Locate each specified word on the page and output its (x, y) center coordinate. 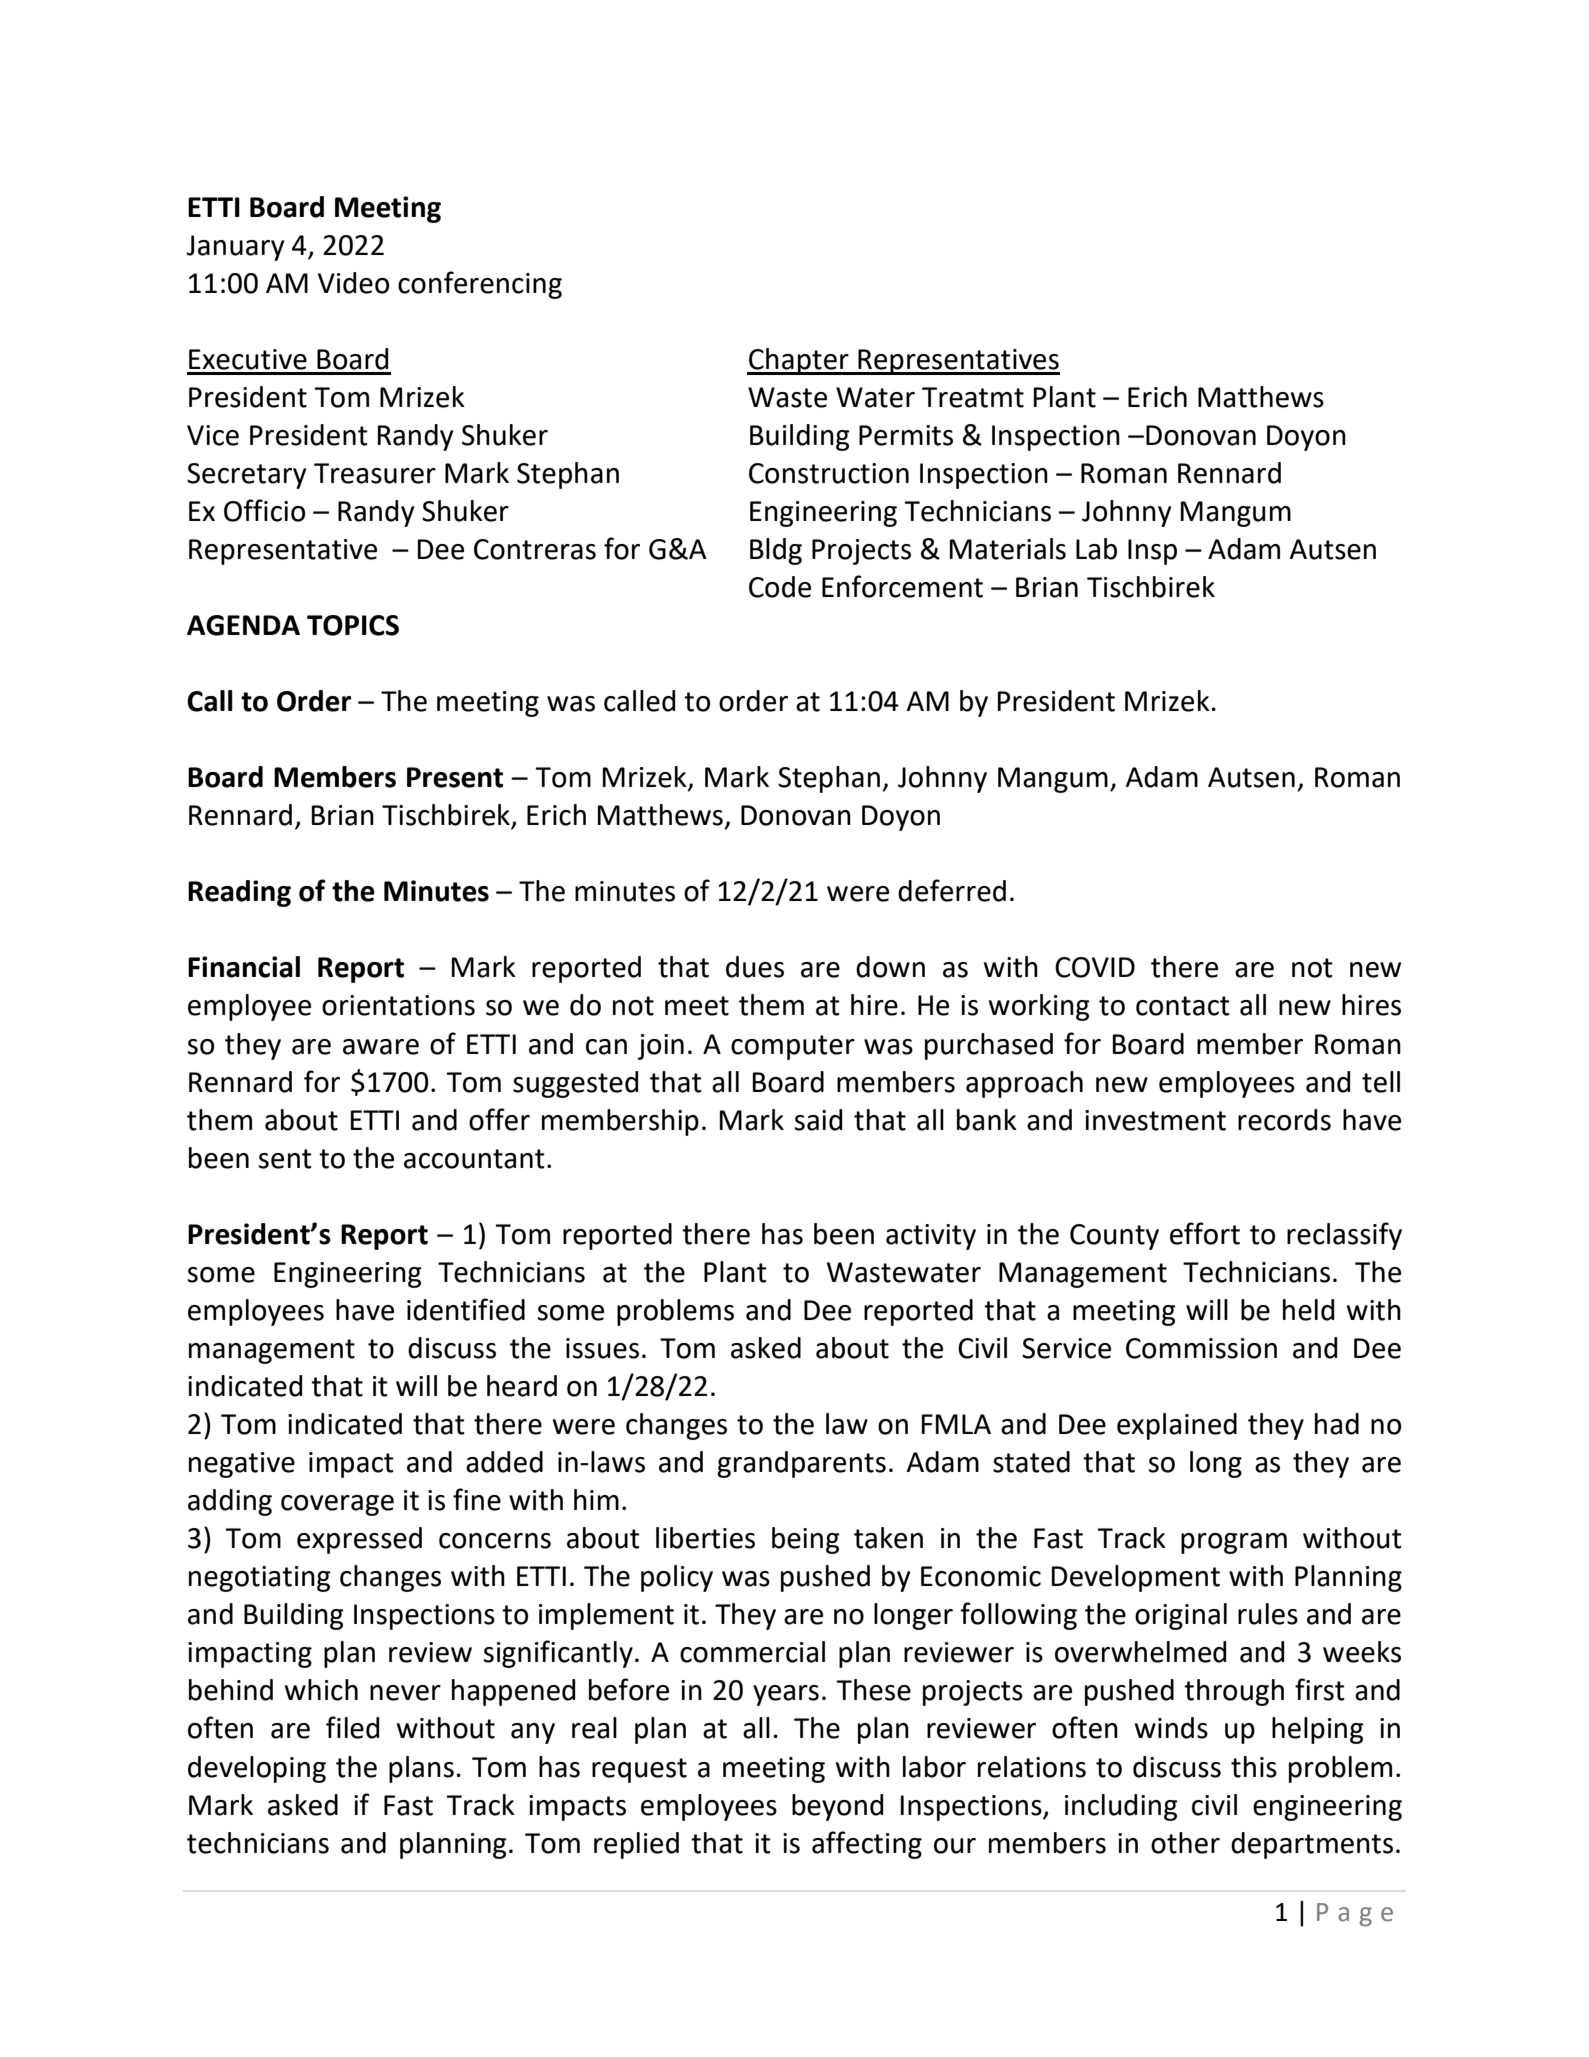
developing (257, 1769)
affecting (867, 1845)
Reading (239, 893)
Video (353, 283)
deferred (952, 890)
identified (466, 1309)
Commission (1201, 1348)
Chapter (799, 361)
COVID (1095, 967)
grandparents (801, 1464)
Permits (906, 435)
